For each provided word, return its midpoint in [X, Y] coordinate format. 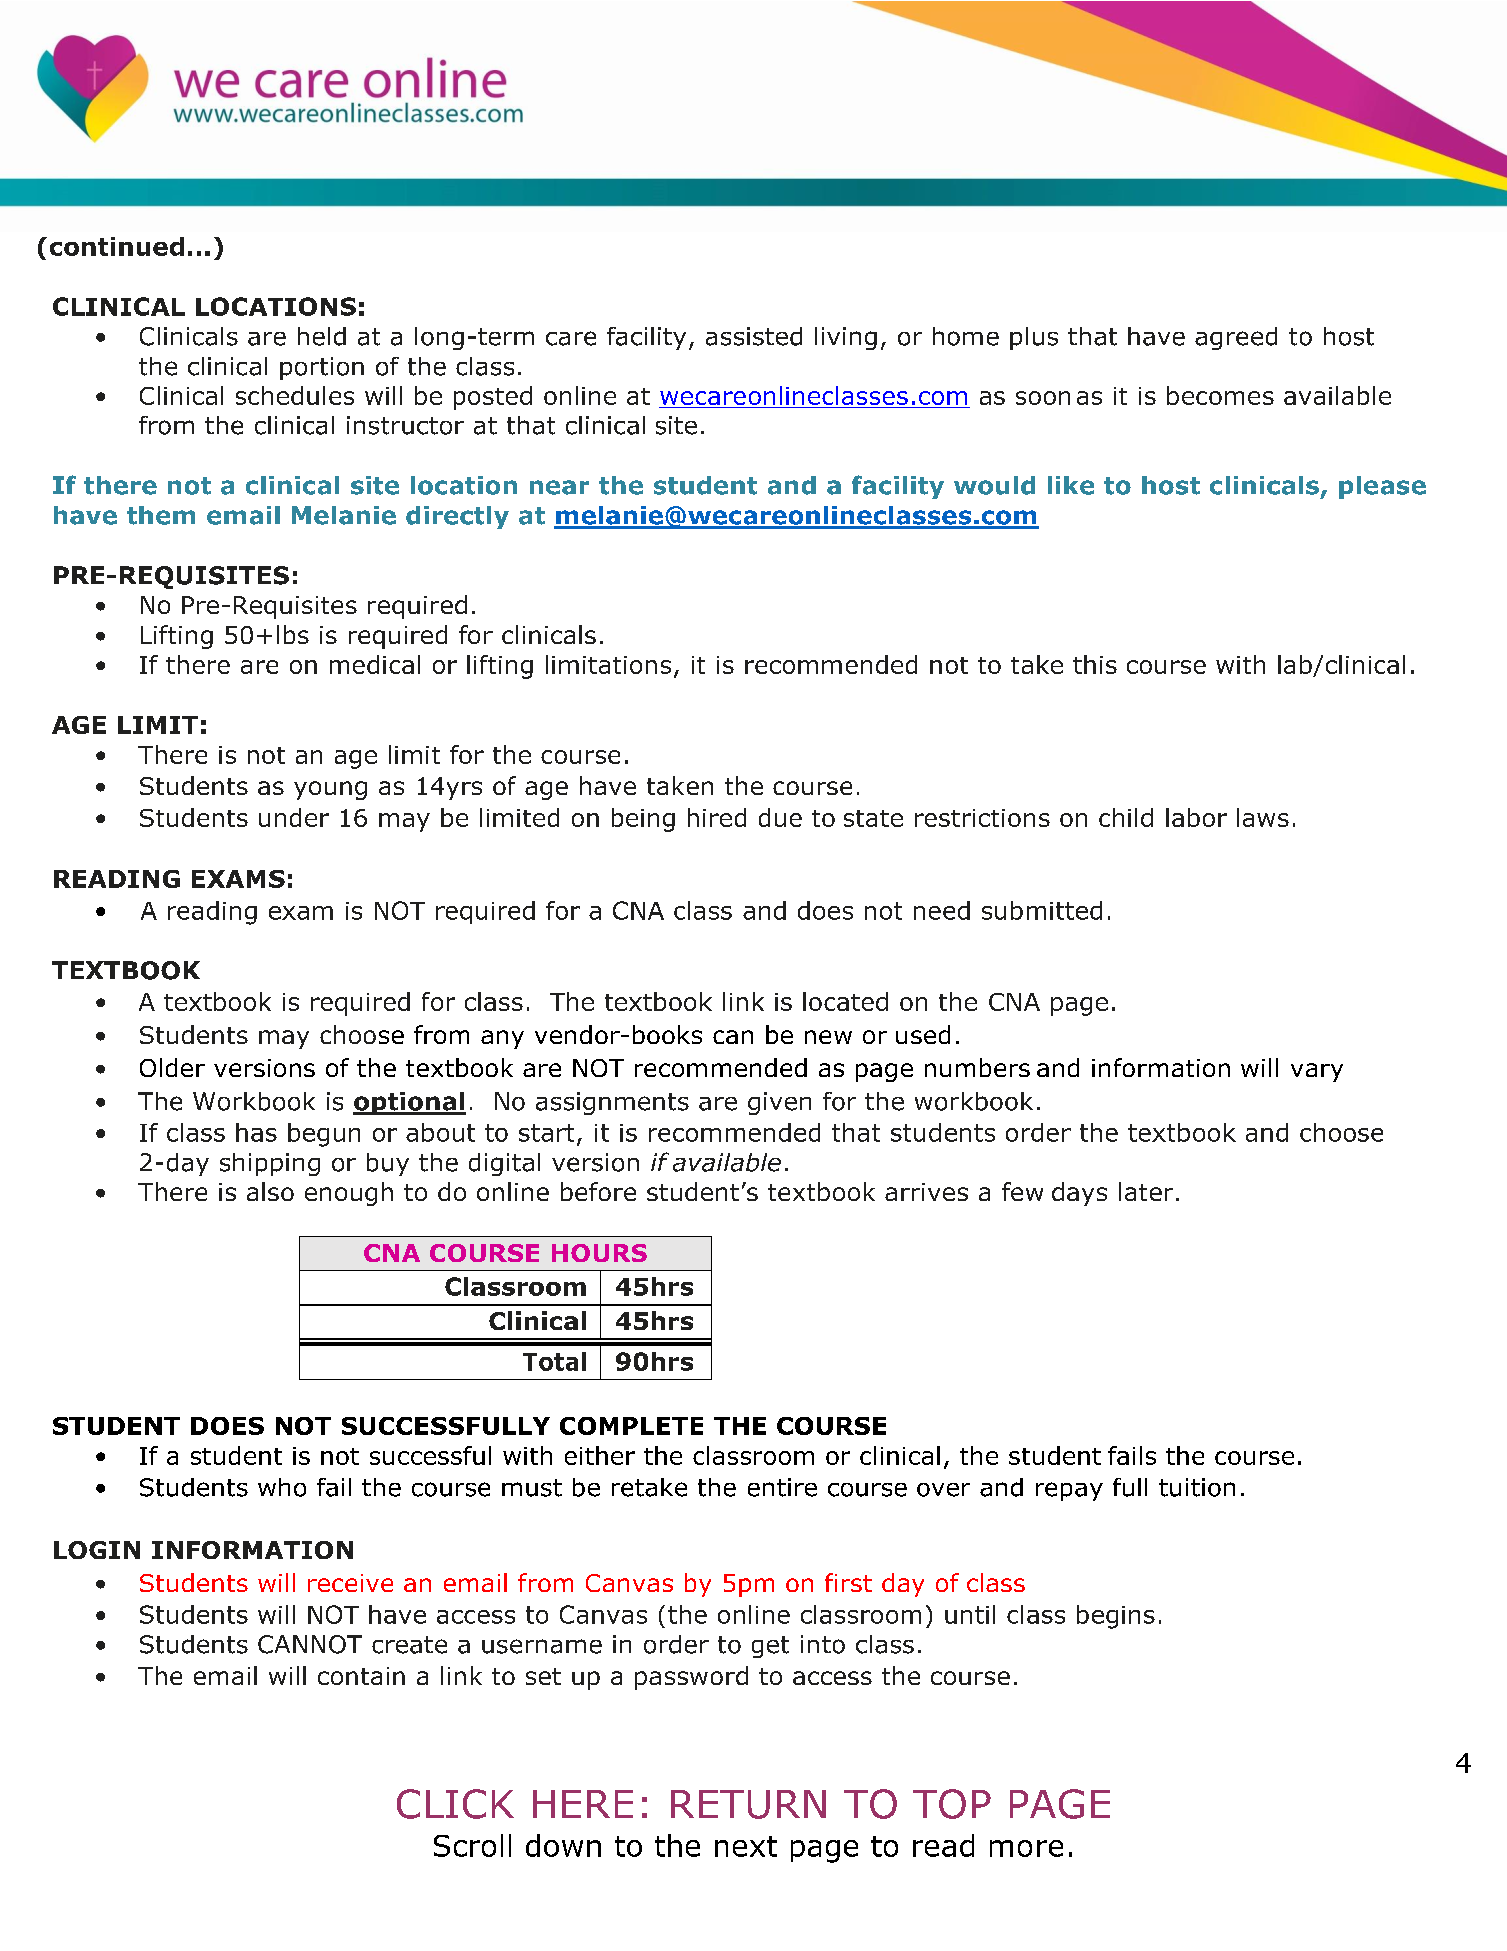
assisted [754, 336]
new [828, 1037]
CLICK [455, 1804]
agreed [1236, 338]
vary [1317, 1072]
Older [172, 1067]
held [322, 336]
